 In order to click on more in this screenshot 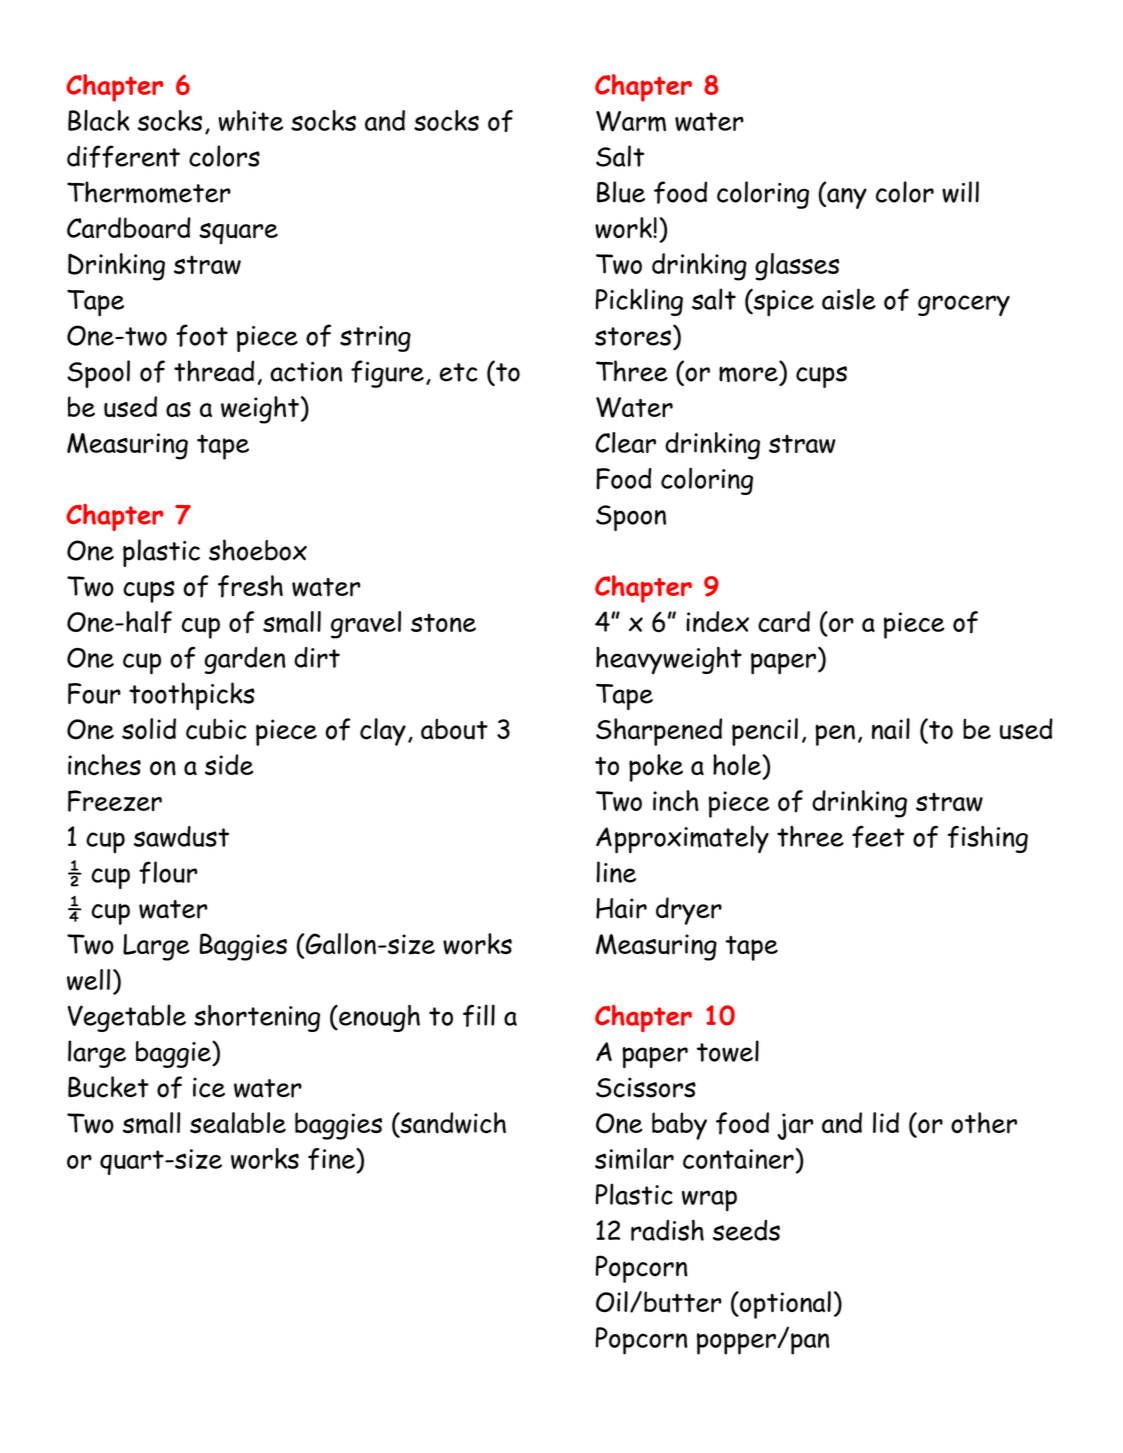, I will do `click(749, 376)`.
